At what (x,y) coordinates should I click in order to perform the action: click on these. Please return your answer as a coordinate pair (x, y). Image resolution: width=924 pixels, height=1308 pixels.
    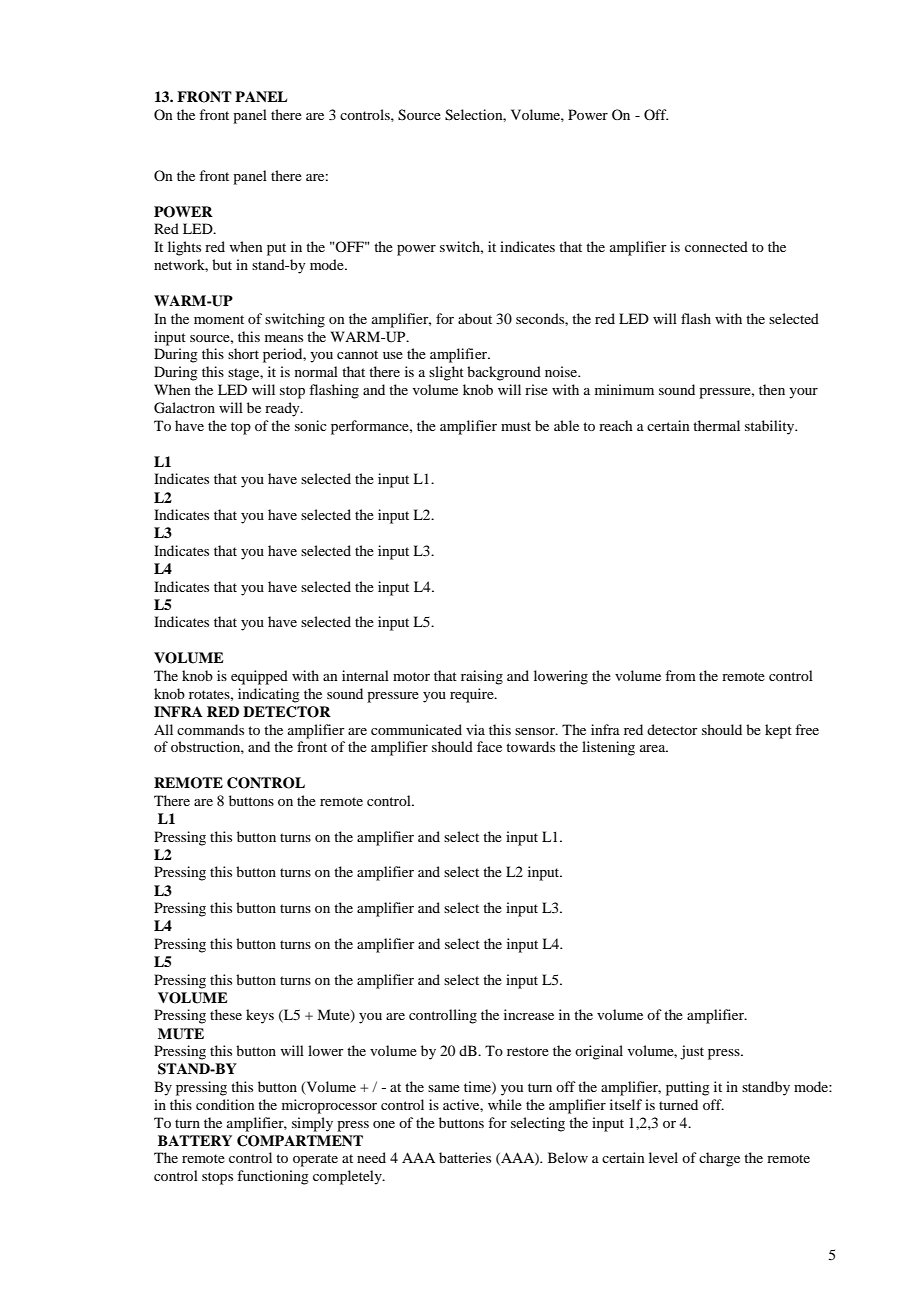
    Looking at the image, I should click on (226, 1014).
